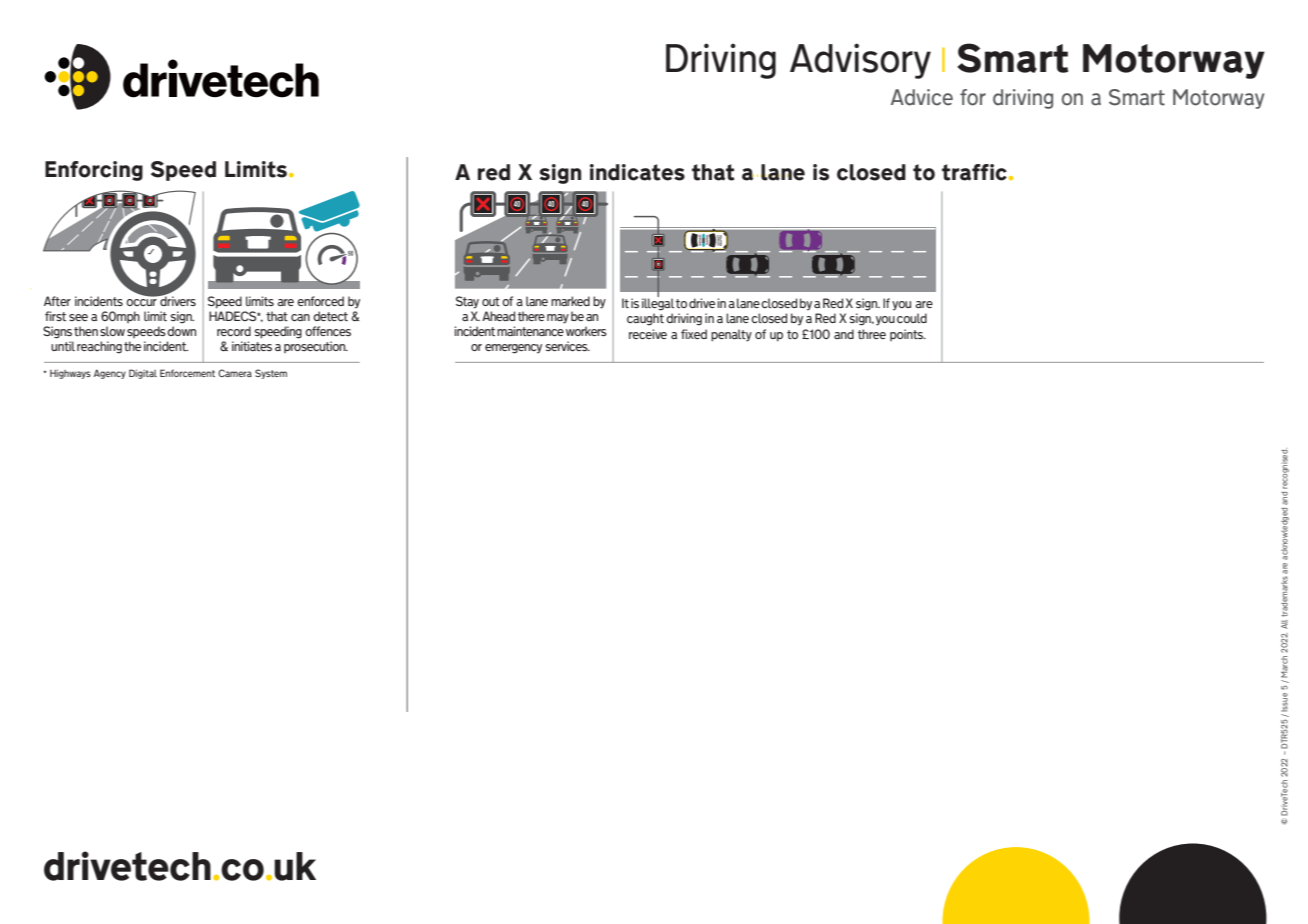  What do you see at coordinates (658, 303) in the screenshot?
I see `illegal` at bounding box center [658, 303].
